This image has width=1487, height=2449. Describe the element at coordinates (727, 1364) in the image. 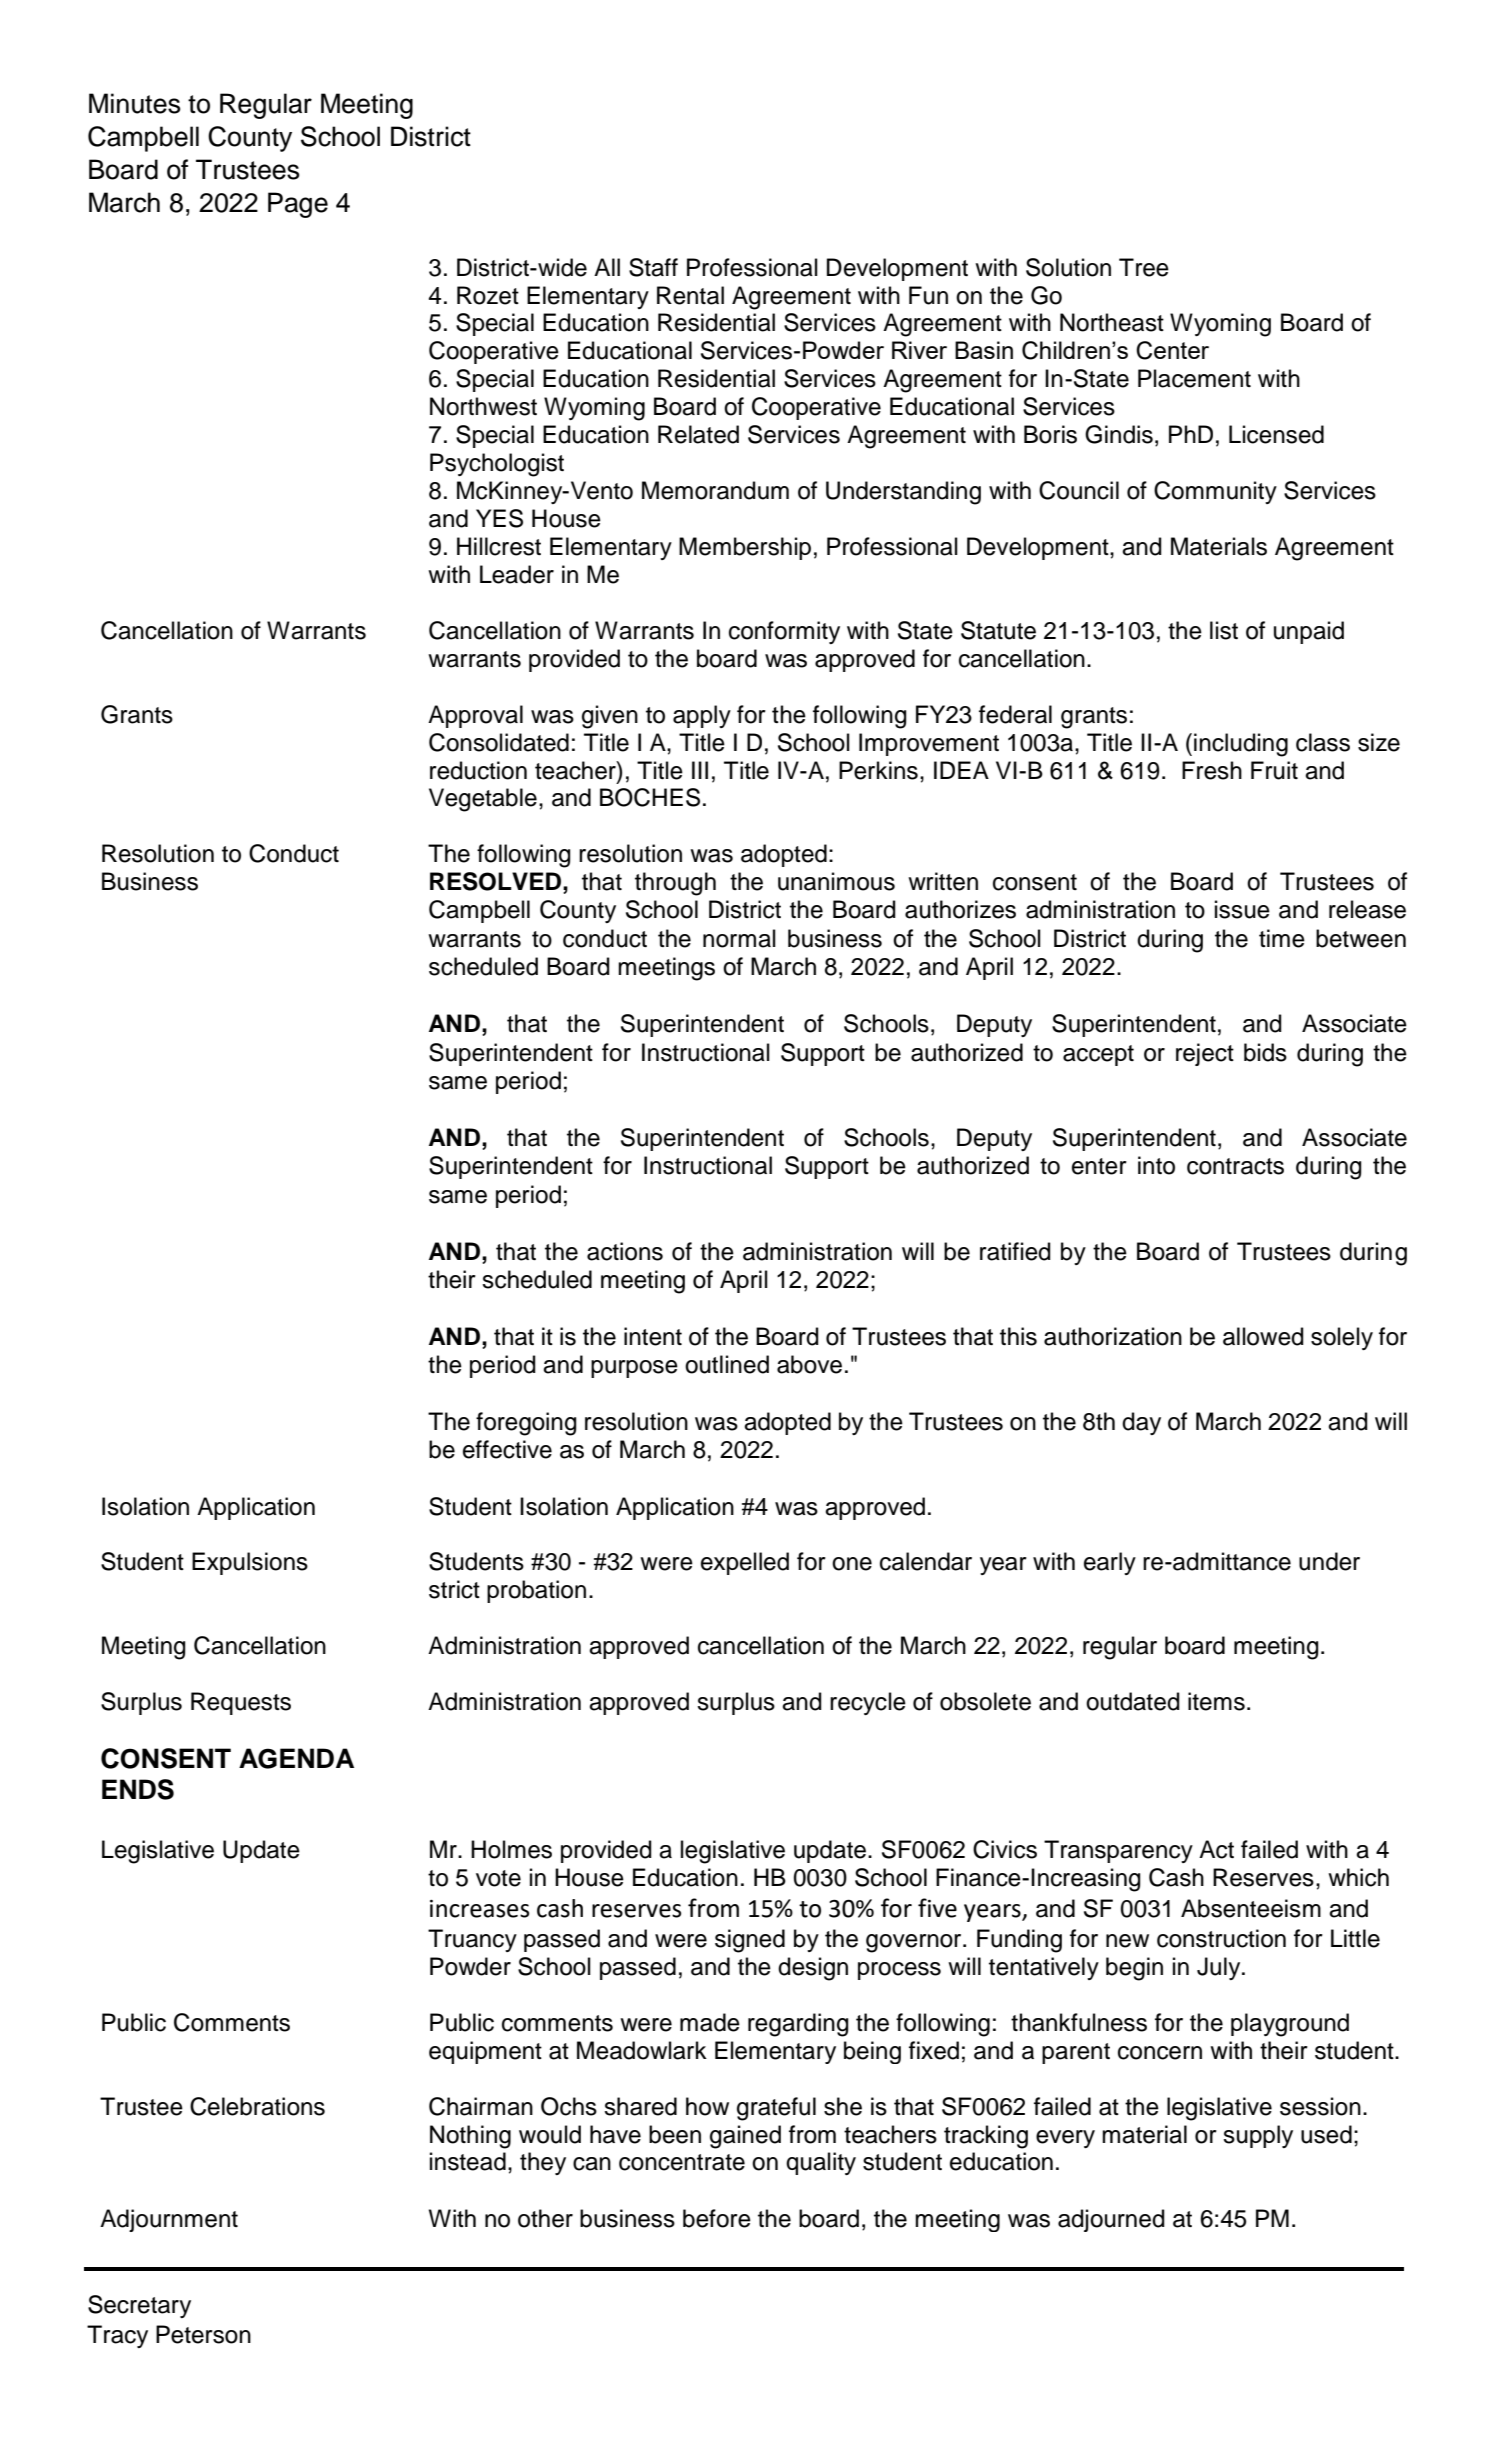

I see `outlined` at that location.
